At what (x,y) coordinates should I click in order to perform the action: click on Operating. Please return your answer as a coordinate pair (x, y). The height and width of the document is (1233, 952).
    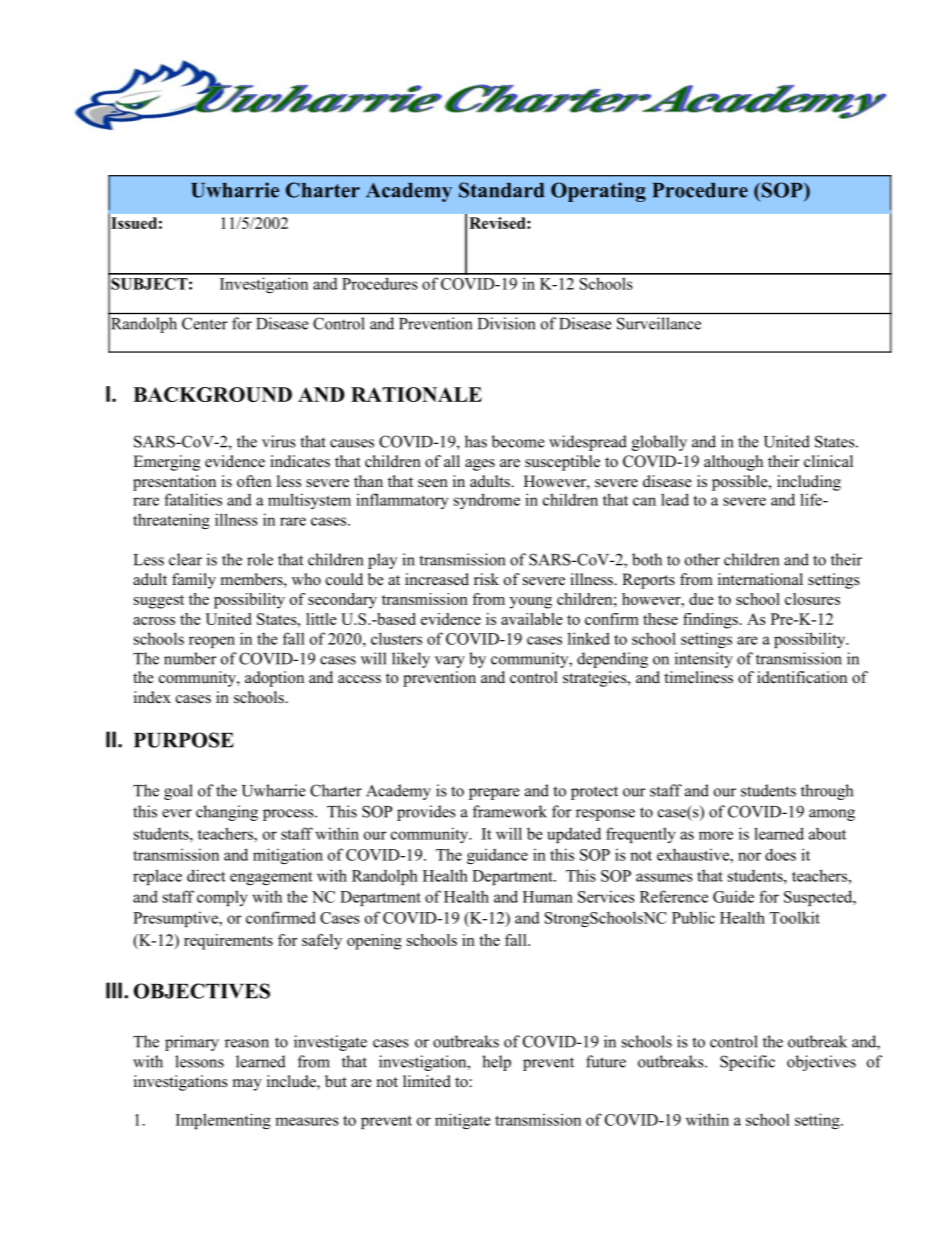
    Looking at the image, I should click on (598, 192).
